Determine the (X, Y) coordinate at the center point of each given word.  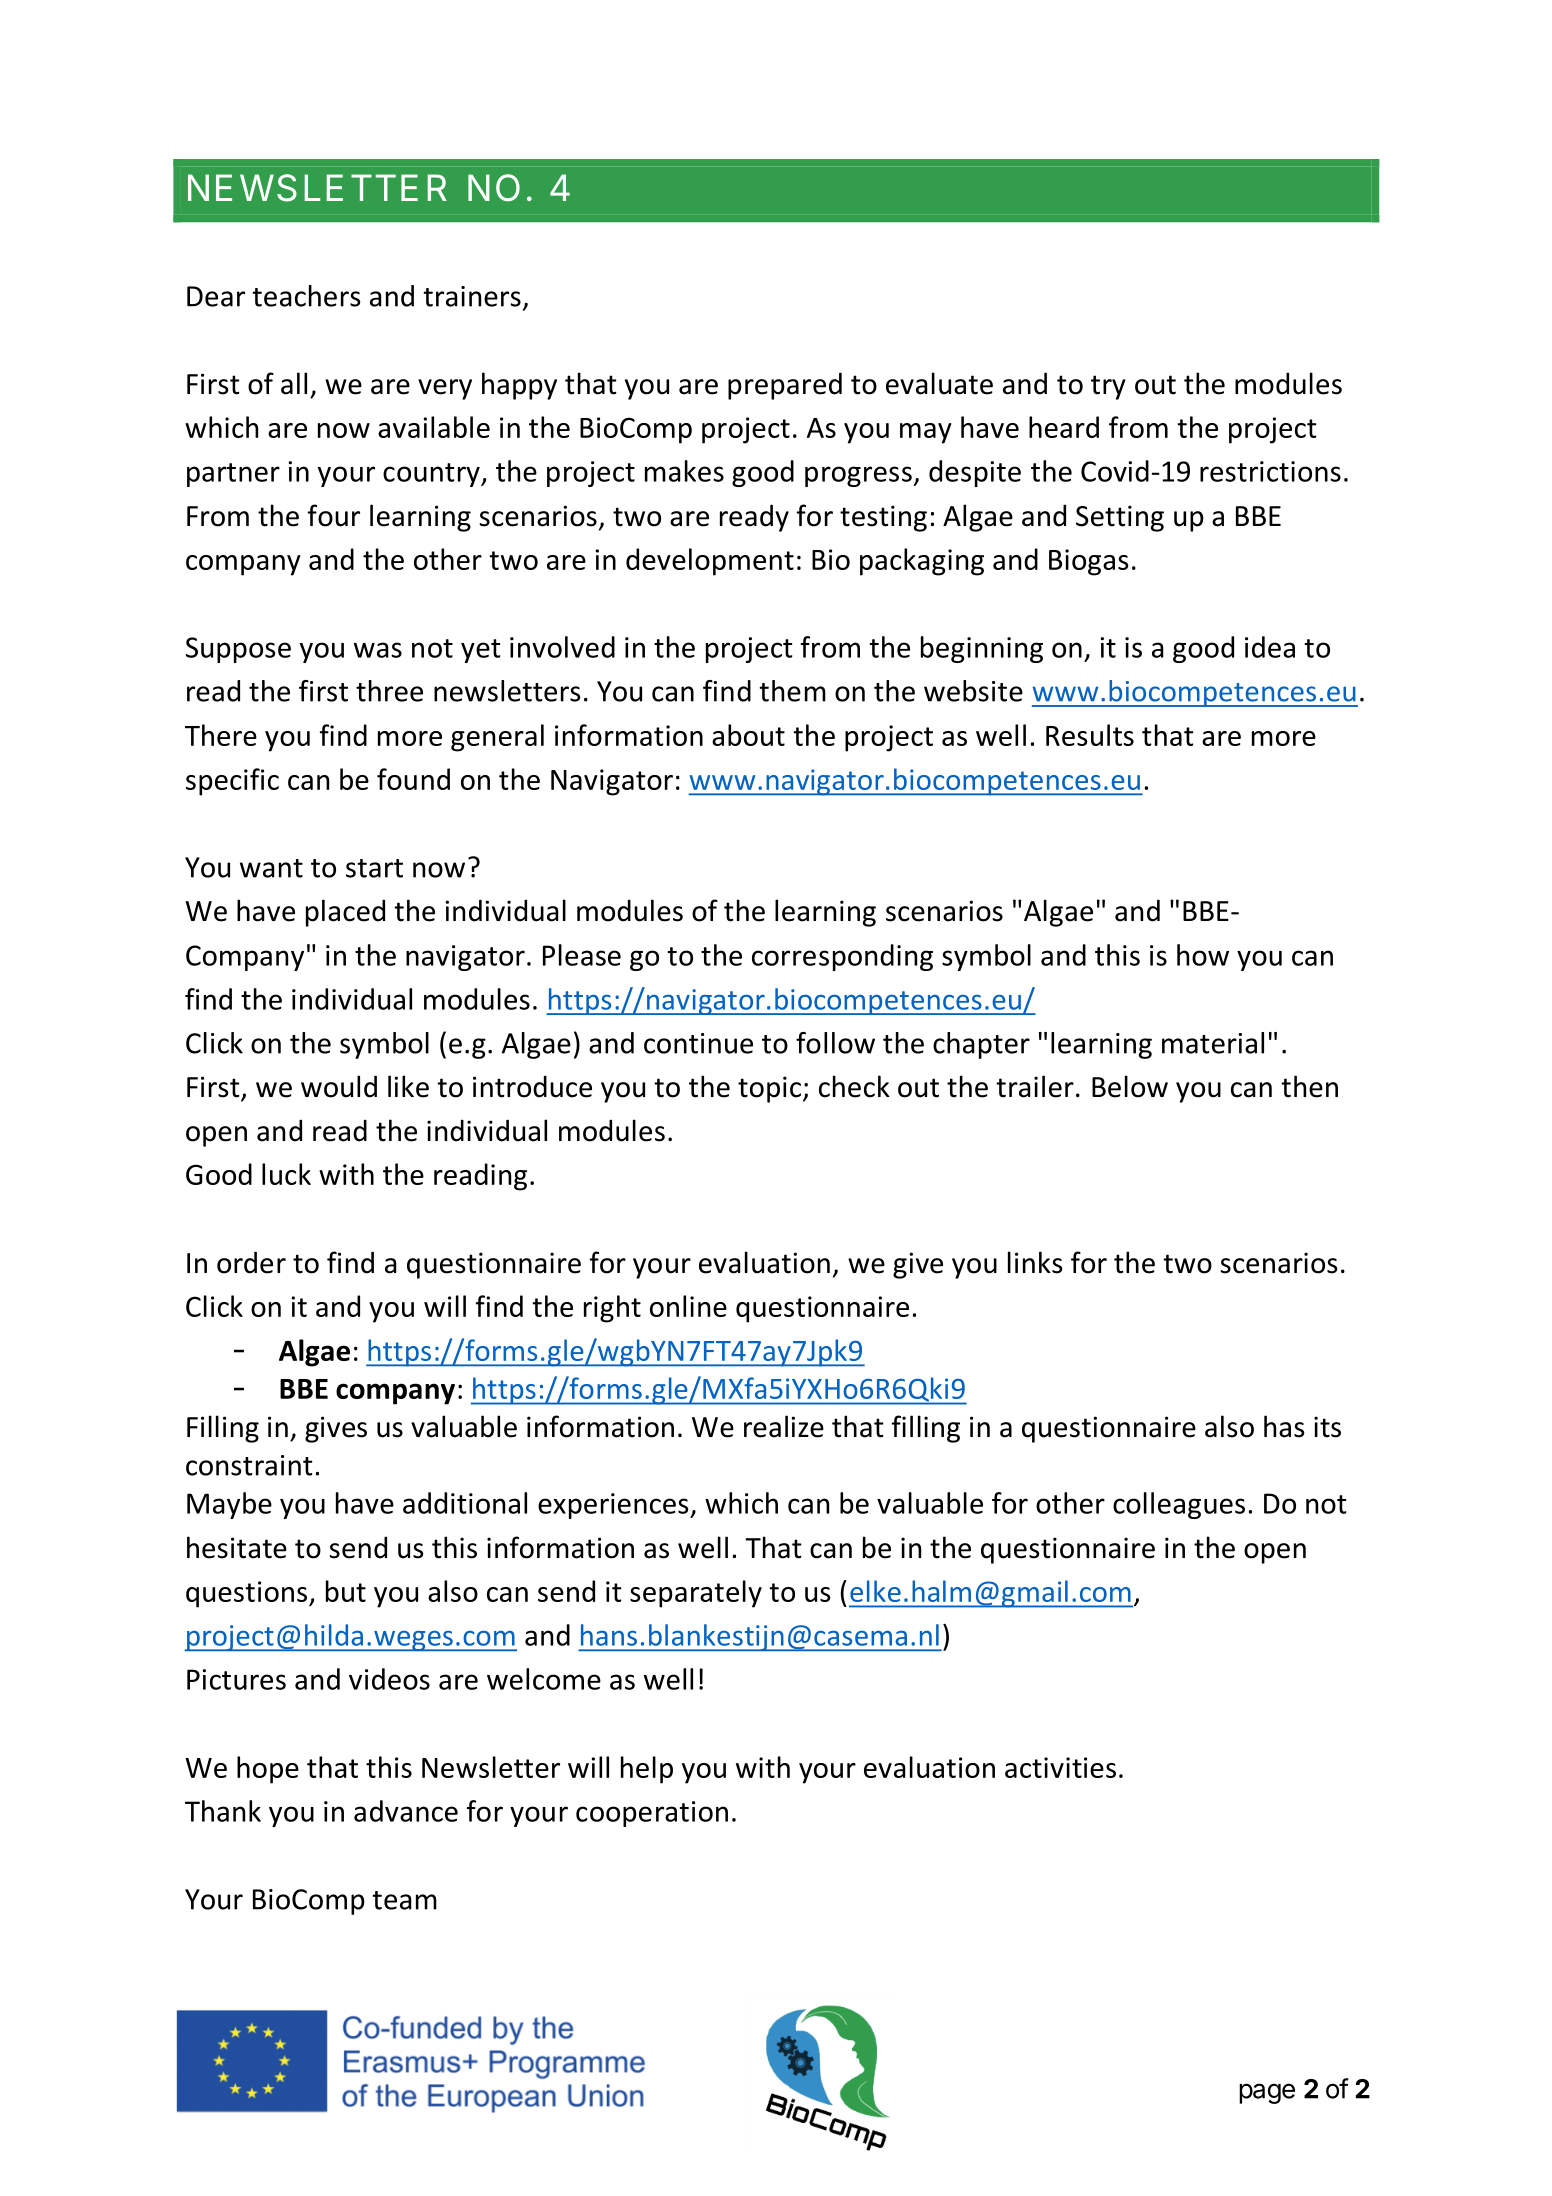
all (294, 383)
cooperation (652, 1814)
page (1267, 2093)
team (404, 1900)
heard (1064, 427)
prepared (785, 386)
